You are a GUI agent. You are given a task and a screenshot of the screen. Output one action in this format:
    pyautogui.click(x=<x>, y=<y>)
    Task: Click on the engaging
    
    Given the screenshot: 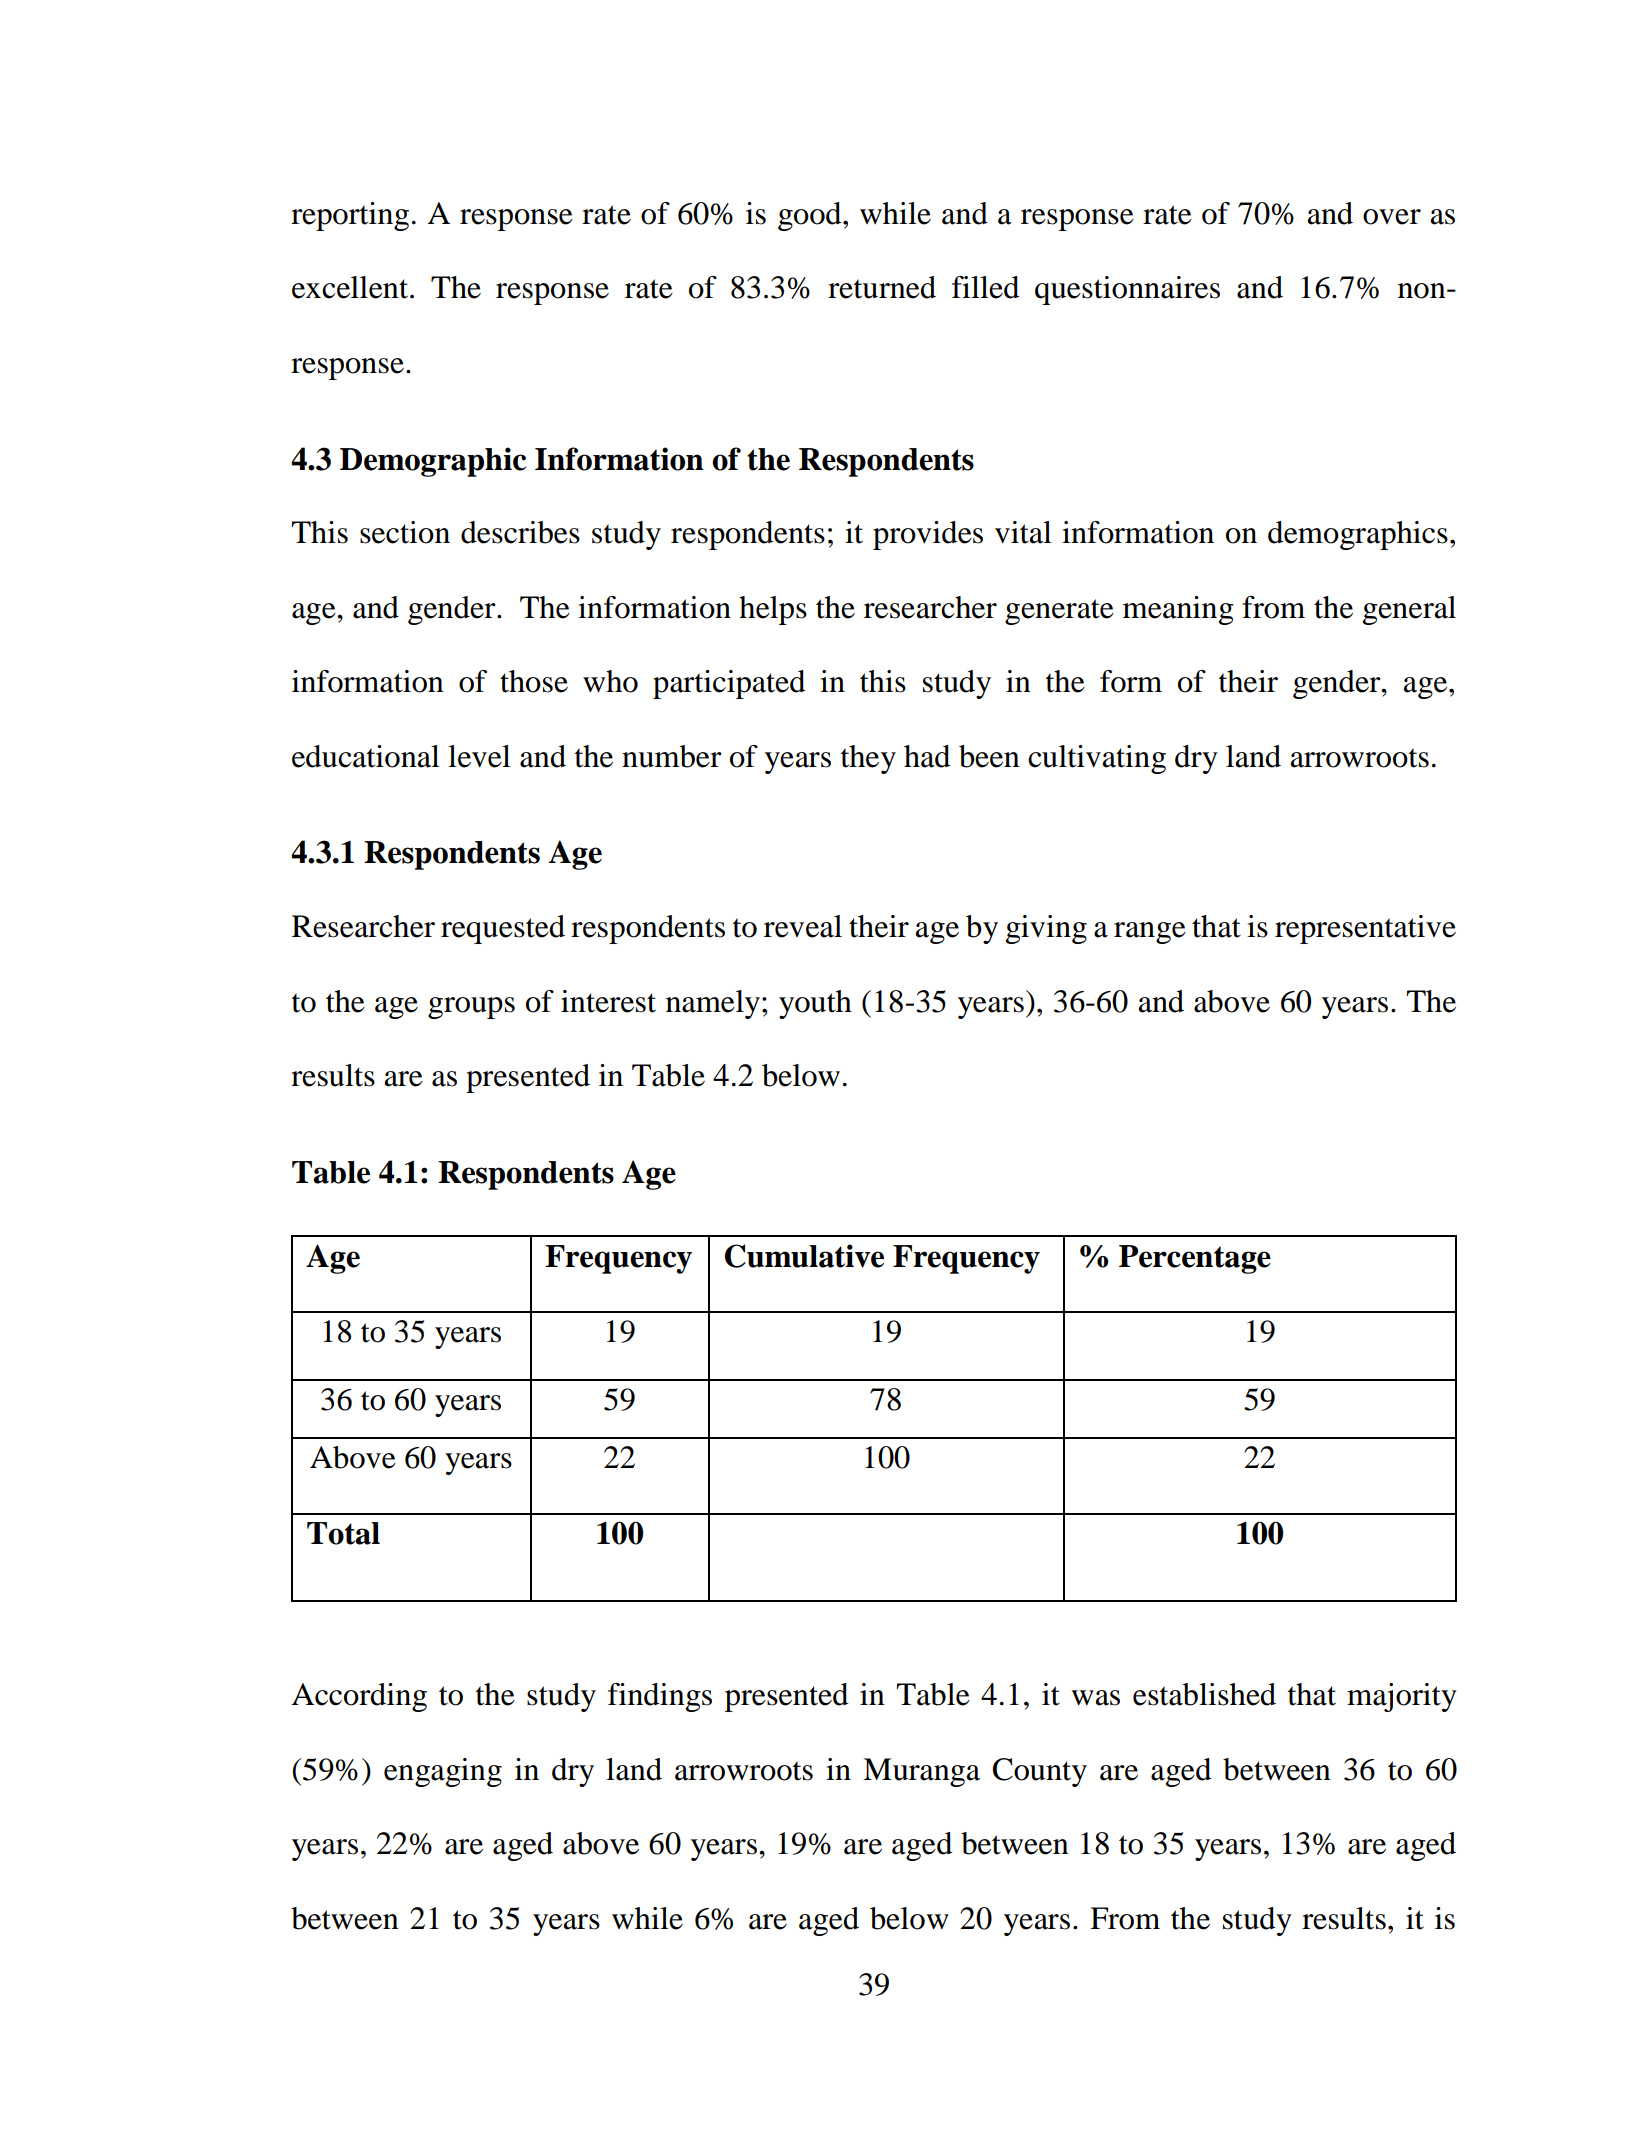 What is the action you would take?
    pyautogui.click(x=443, y=1772)
